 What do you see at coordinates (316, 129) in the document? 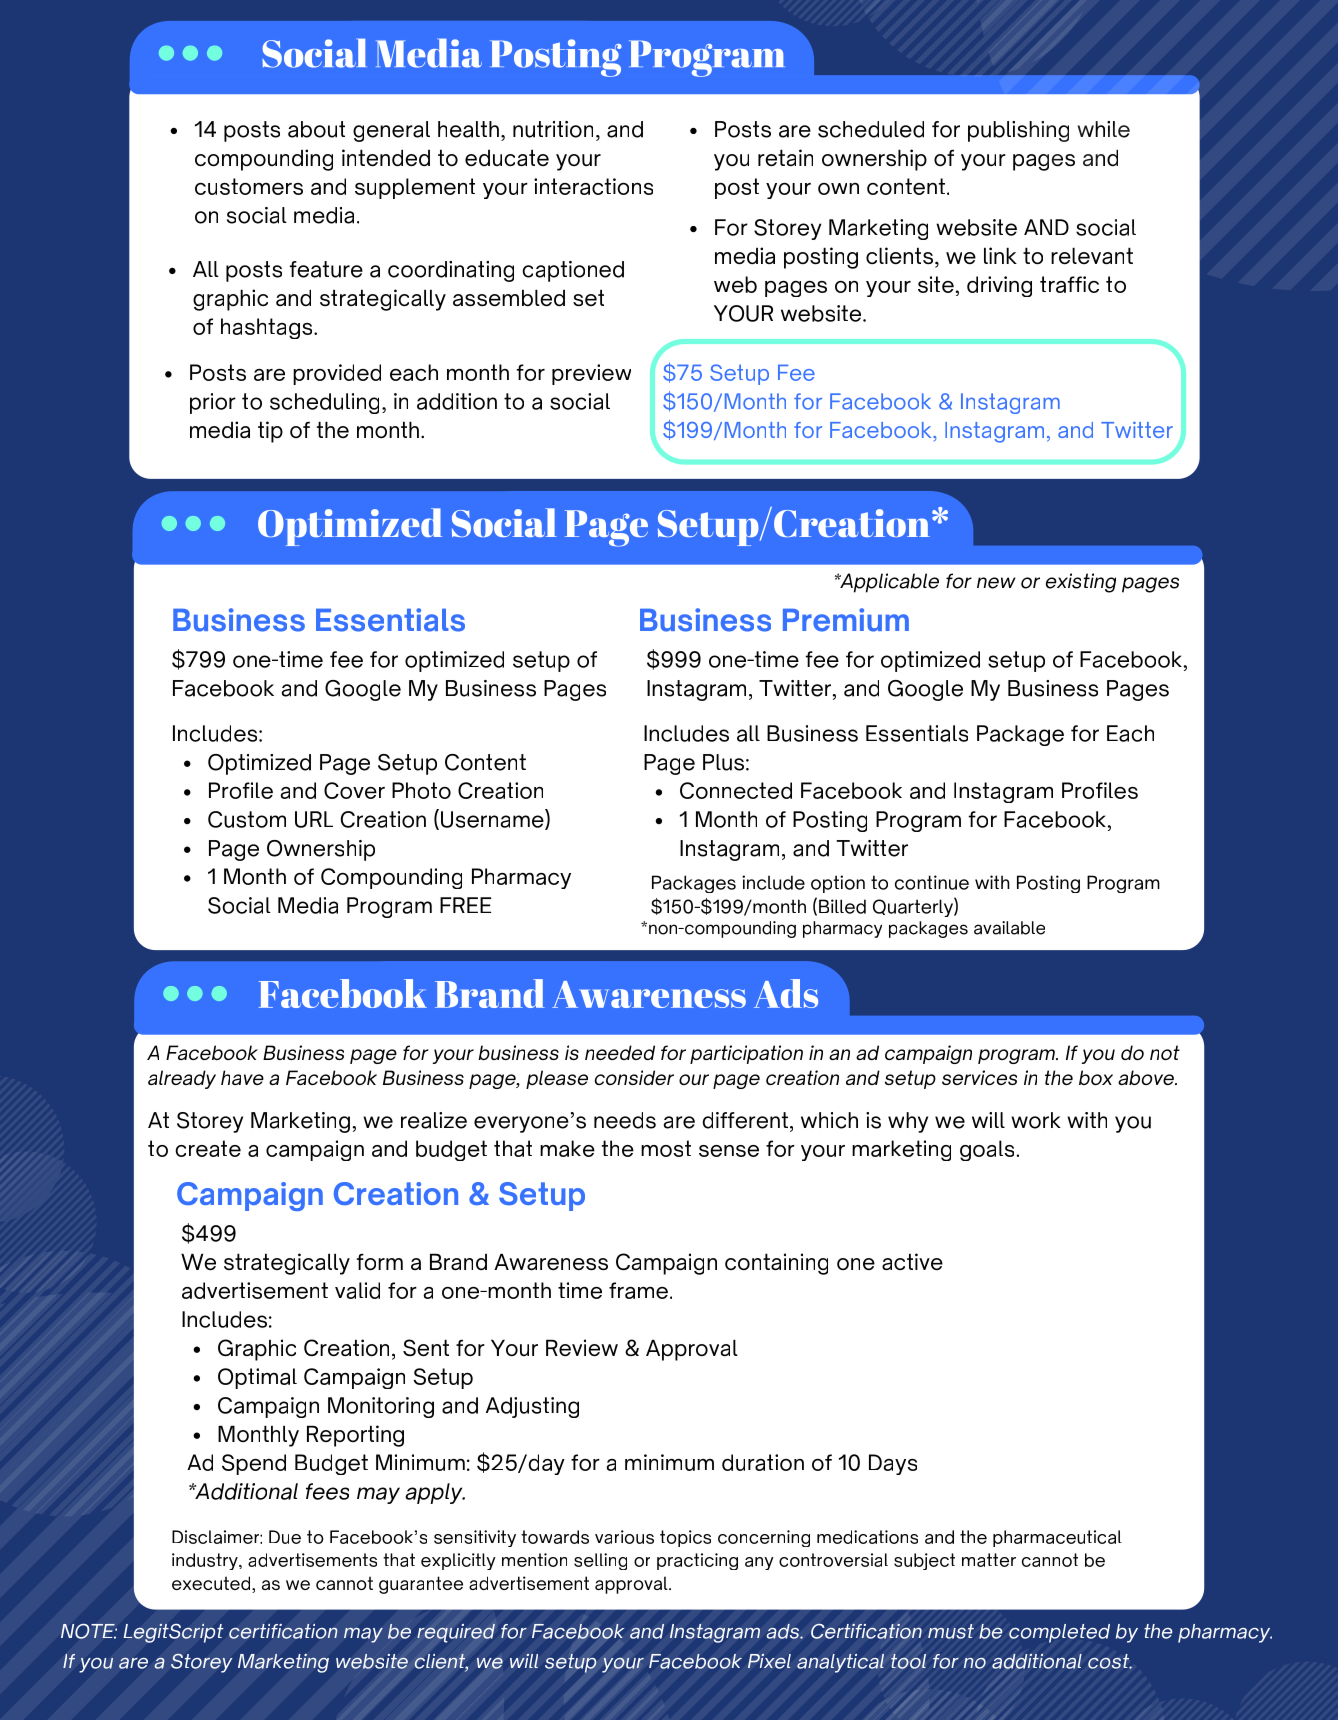
I see `about` at bounding box center [316, 129].
